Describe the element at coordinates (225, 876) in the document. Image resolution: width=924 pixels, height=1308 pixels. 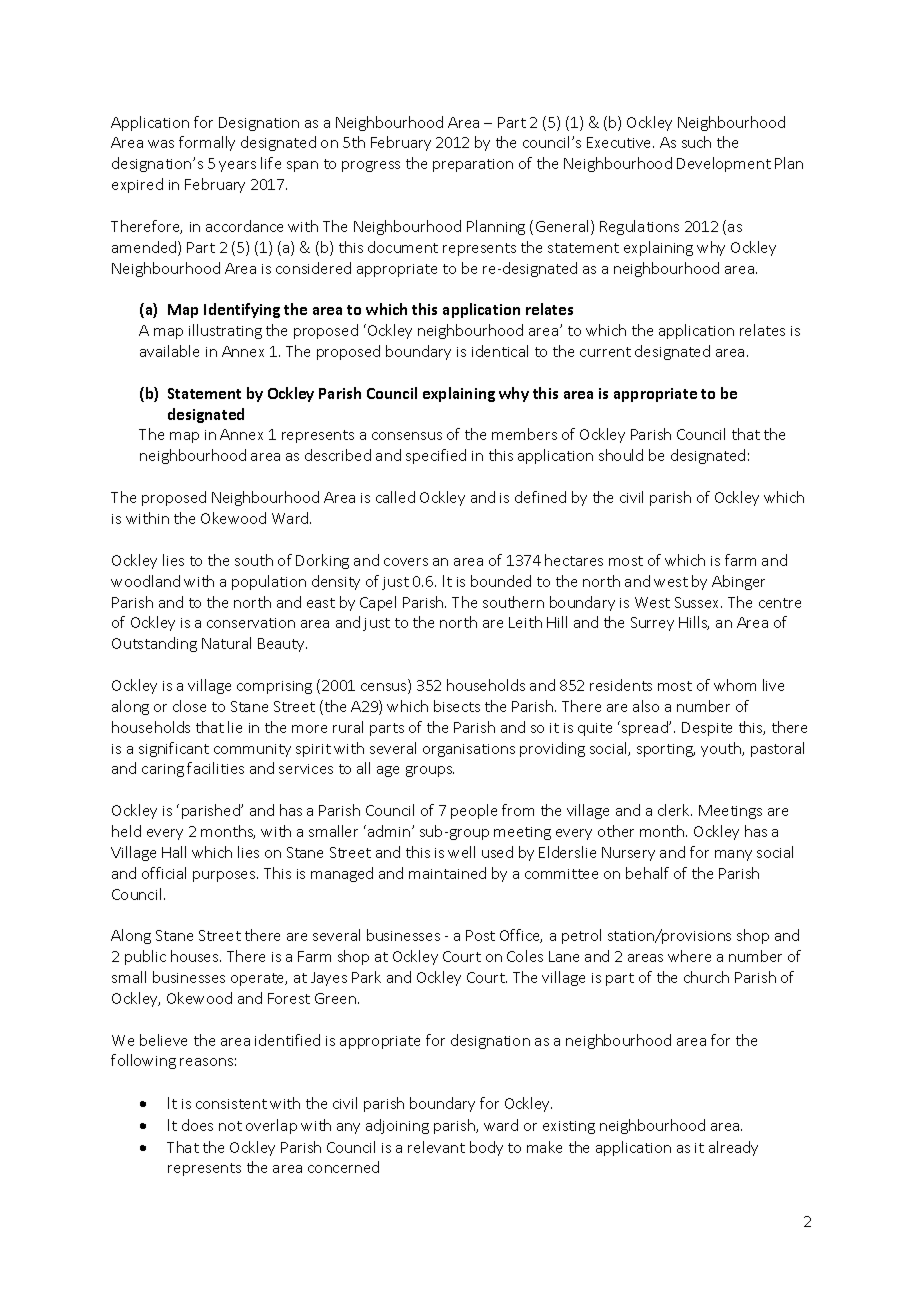
I see `purposes` at that location.
